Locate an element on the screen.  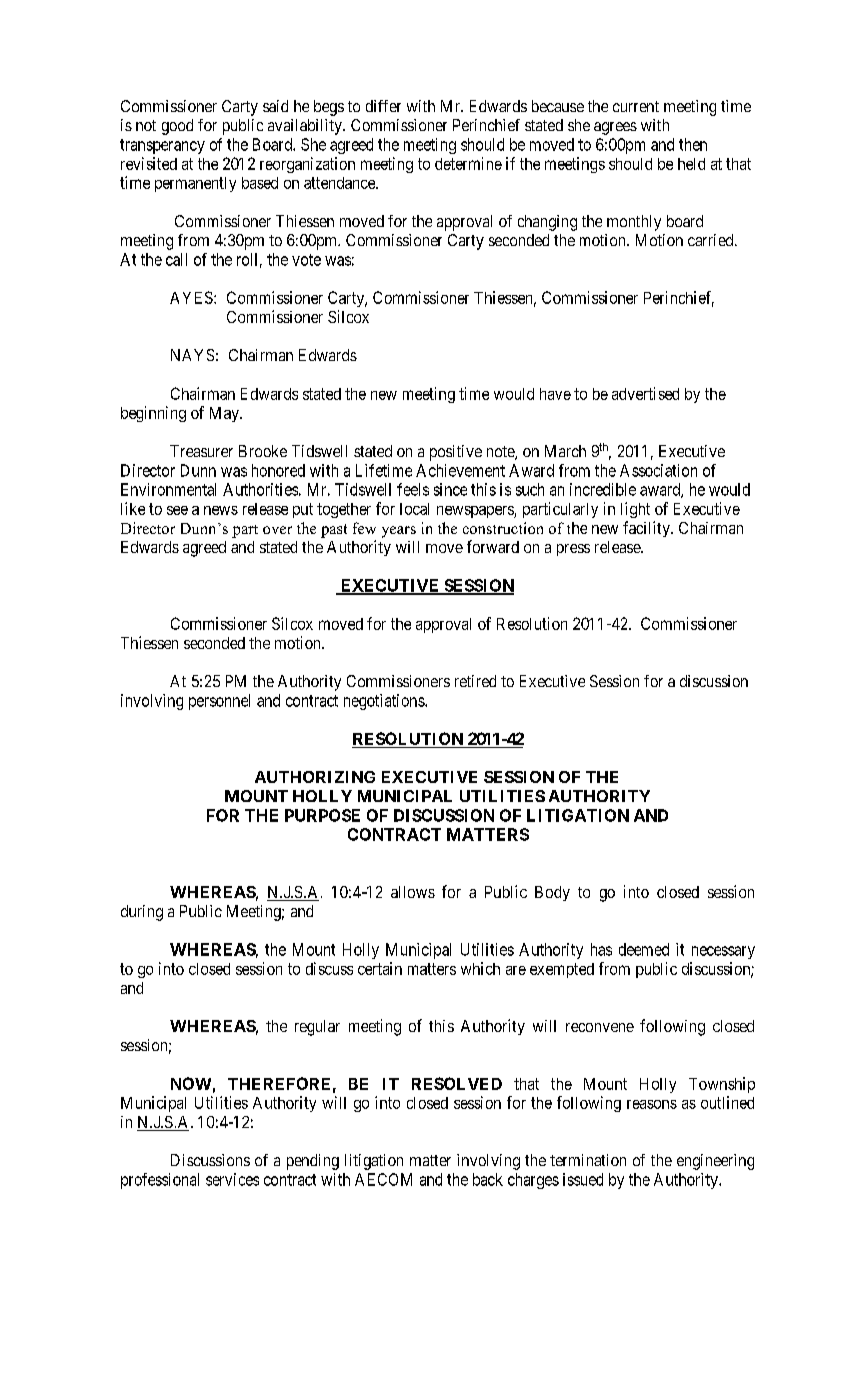
deemed is located at coordinates (644, 949).
